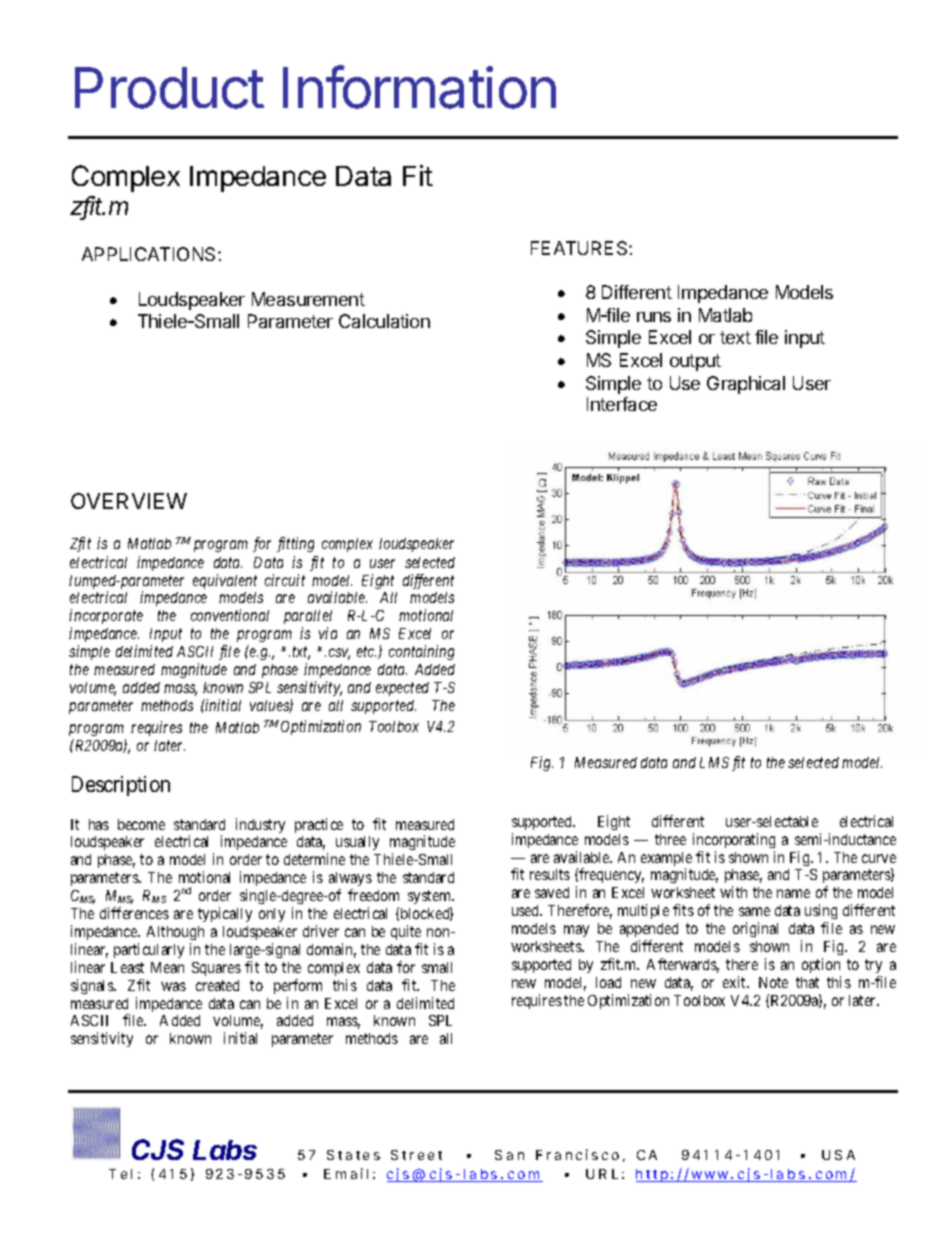  What do you see at coordinates (169, 88) in the screenshot?
I see `Product` at bounding box center [169, 88].
